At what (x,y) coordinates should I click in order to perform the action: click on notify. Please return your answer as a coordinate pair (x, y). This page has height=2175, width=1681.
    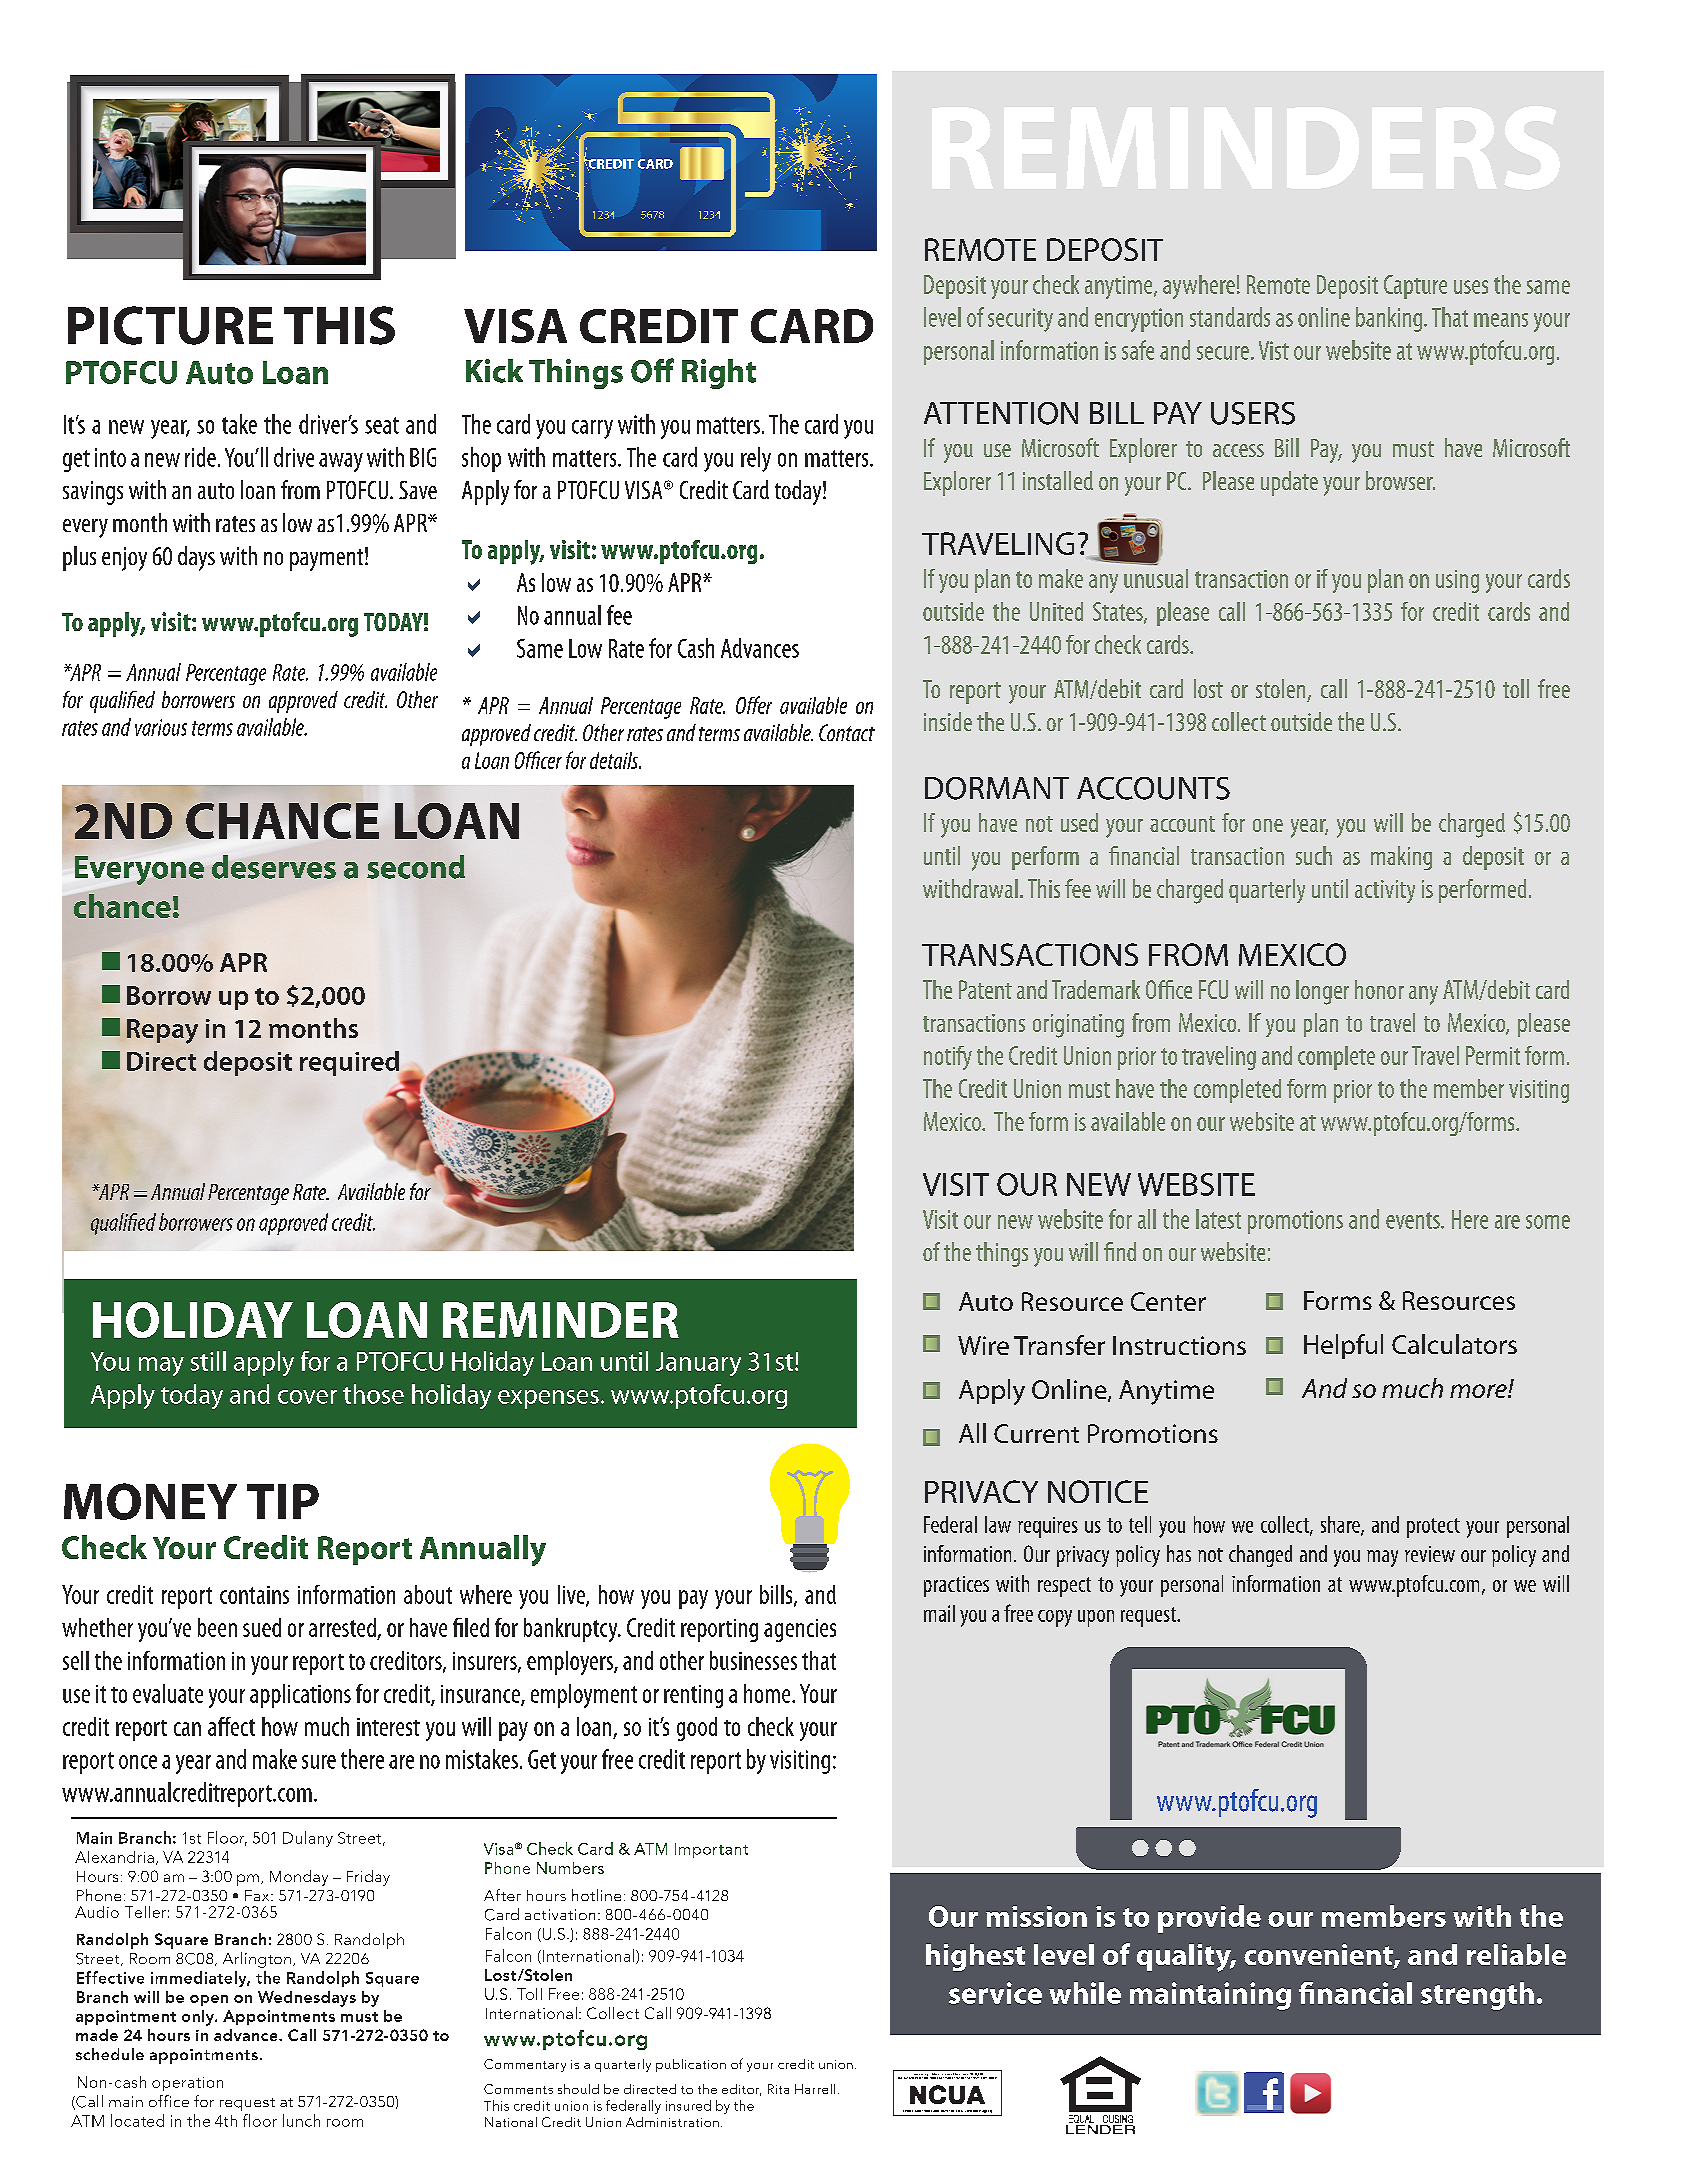
    Looking at the image, I should click on (948, 1058).
